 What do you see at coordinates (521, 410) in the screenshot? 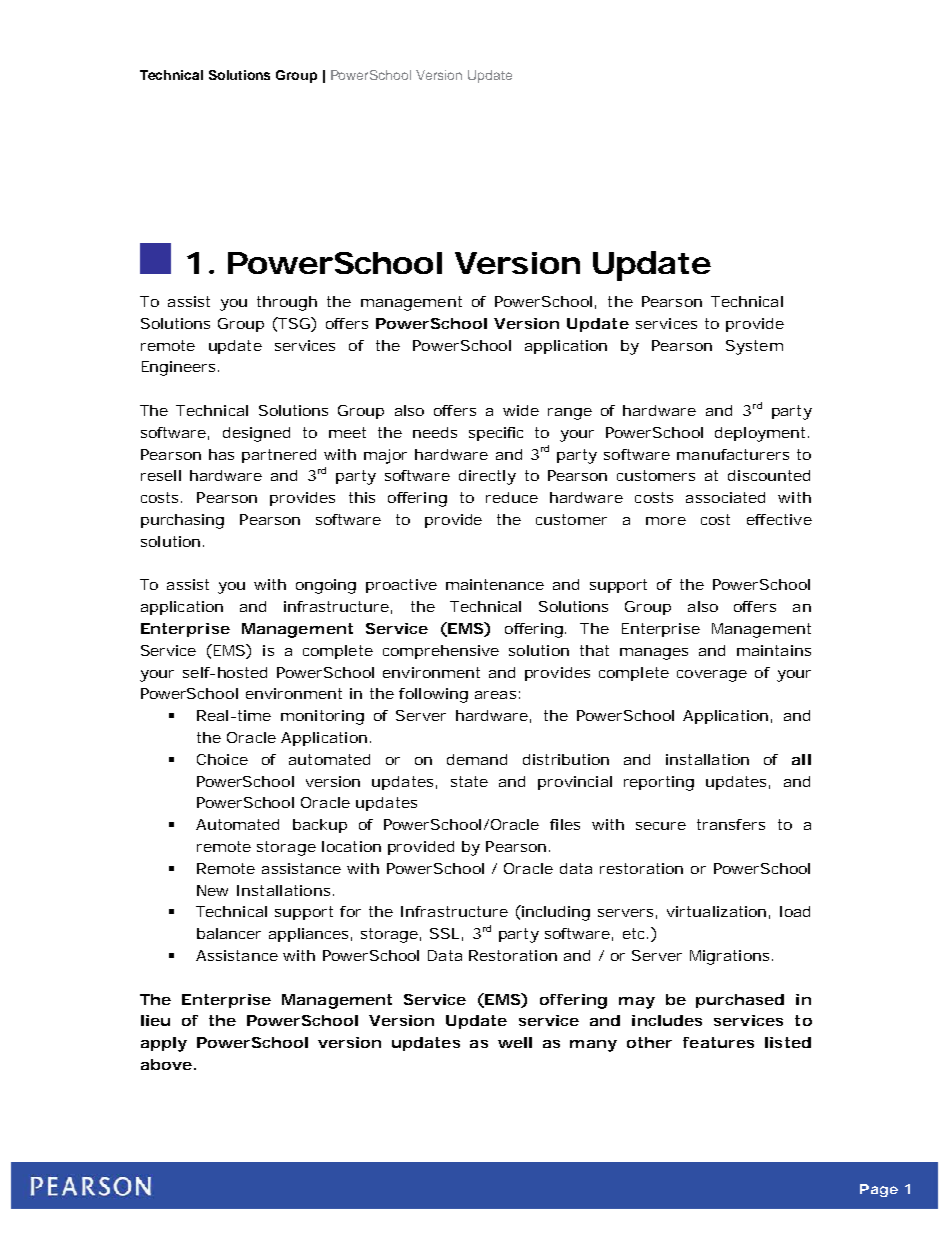
I see `wide` at bounding box center [521, 410].
